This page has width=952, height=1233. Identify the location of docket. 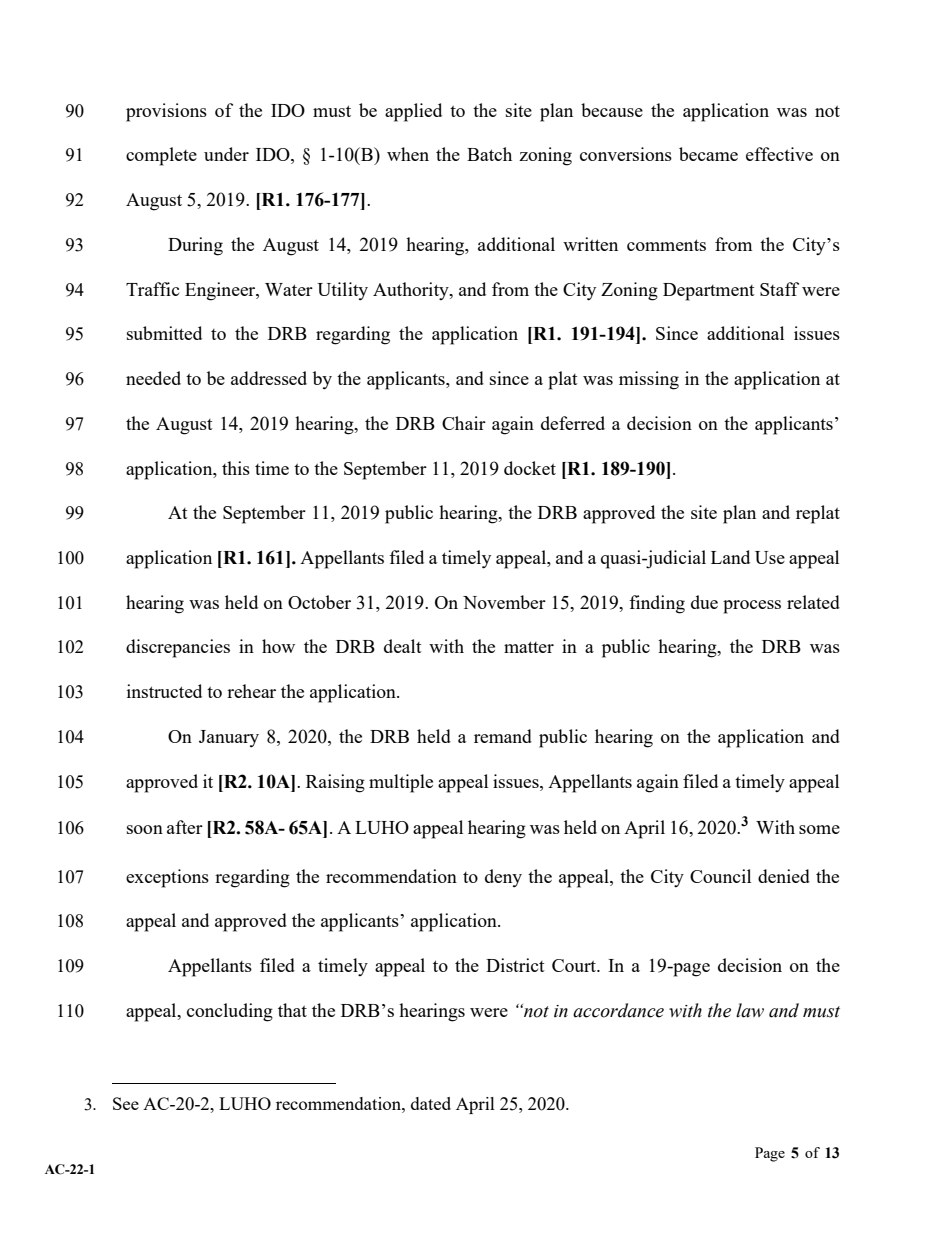
(530, 468).
